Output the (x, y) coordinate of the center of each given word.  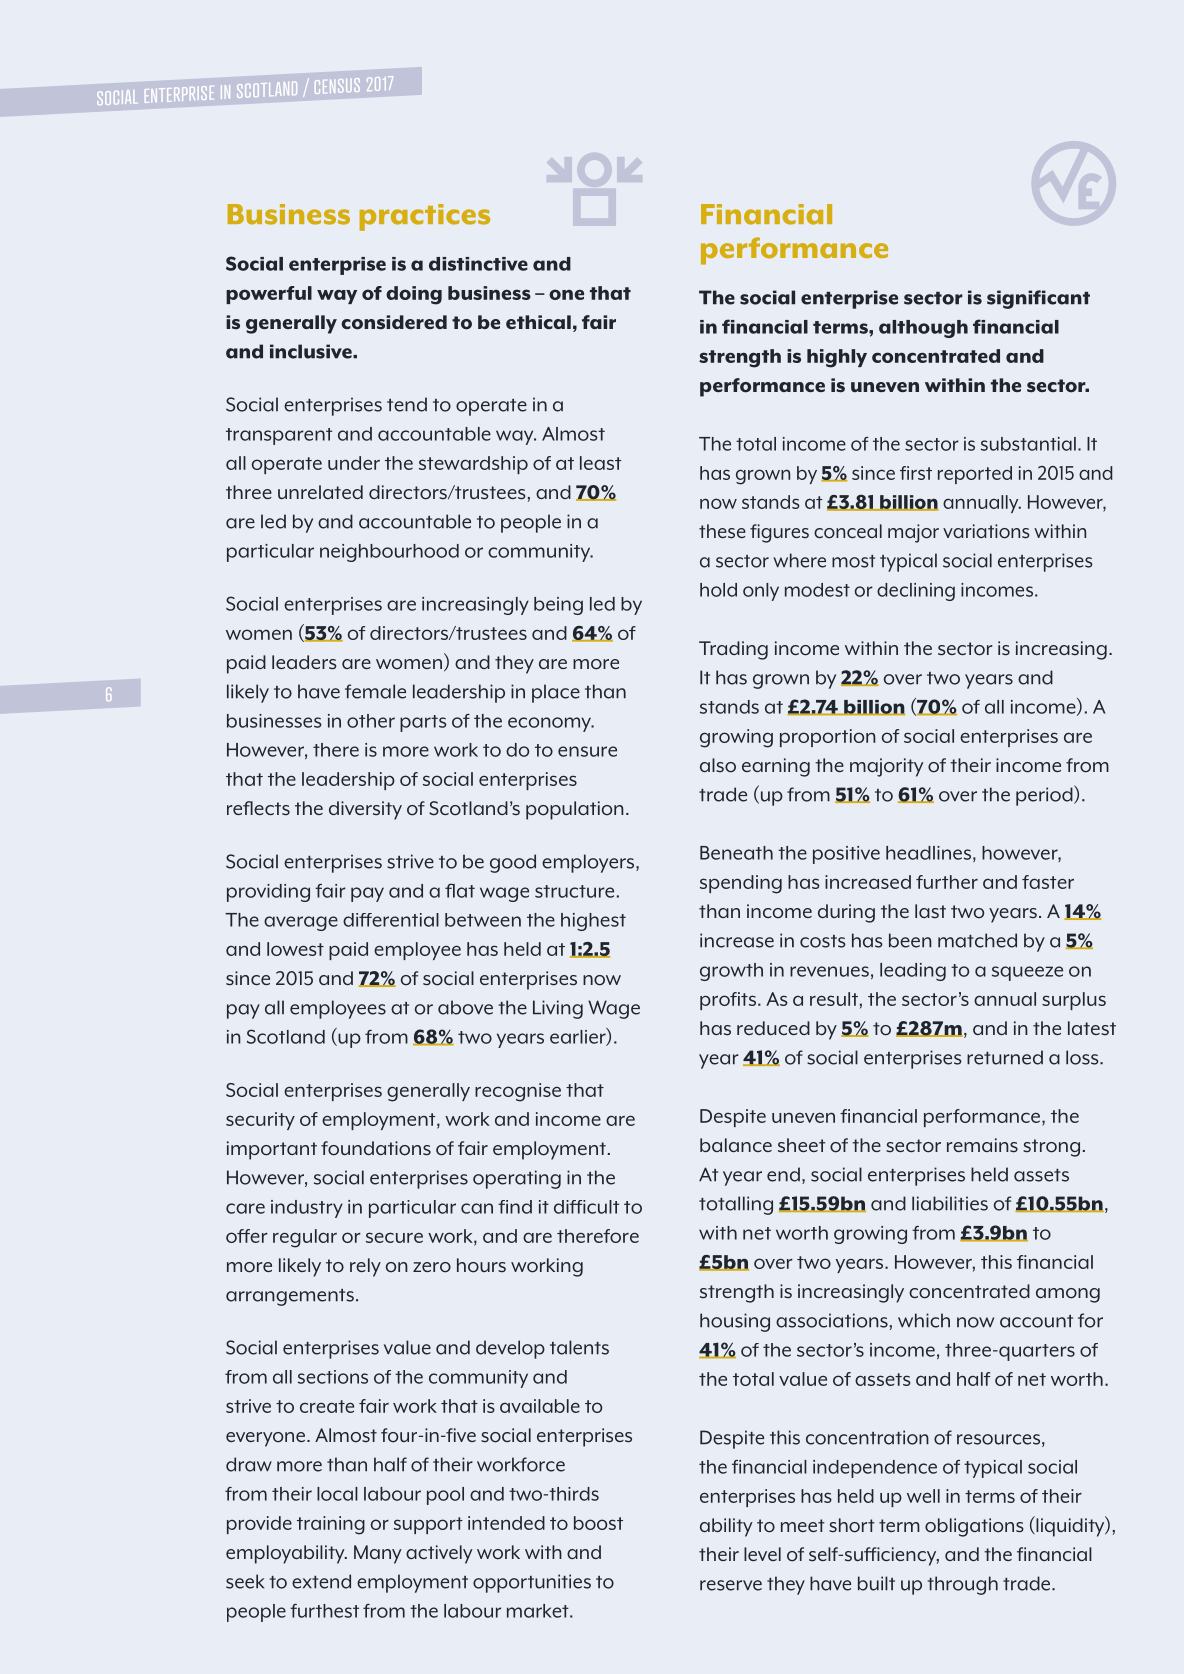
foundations (376, 1148)
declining (916, 592)
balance (736, 1145)
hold (718, 590)
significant (1038, 299)
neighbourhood (389, 553)
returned (1005, 1057)
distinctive (478, 264)
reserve (731, 1585)
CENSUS (337, 86)
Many (378, 1554)
